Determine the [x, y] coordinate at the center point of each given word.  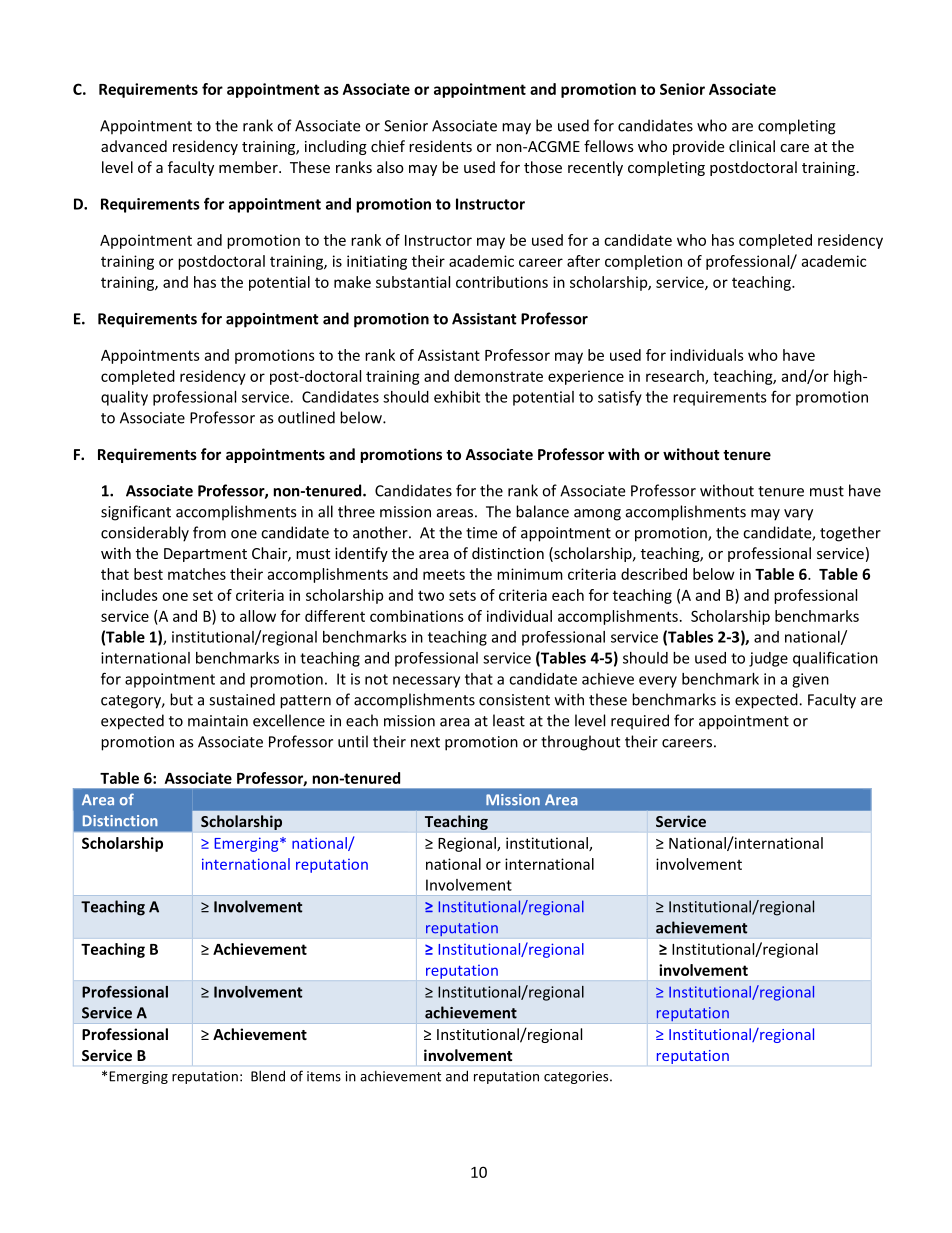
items [324, 1076]
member [249, 167]
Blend [268, 1076]
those [543, 167]
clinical [752, 146]
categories [577, 1077]
